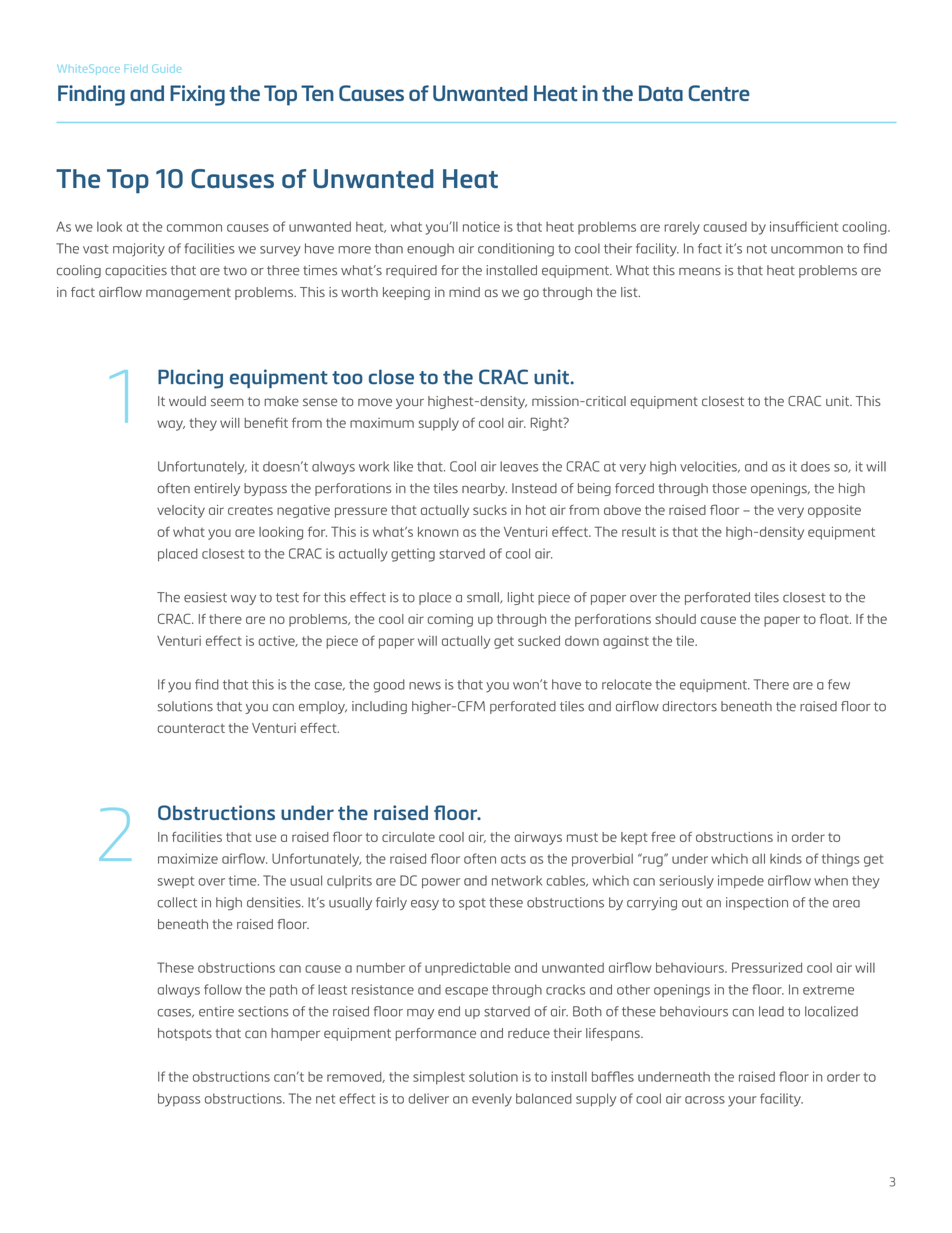 The height and width of the document is (1233, 952). Describe the element at coordinates (464, 292) in the document. I see `mind` at that location.
